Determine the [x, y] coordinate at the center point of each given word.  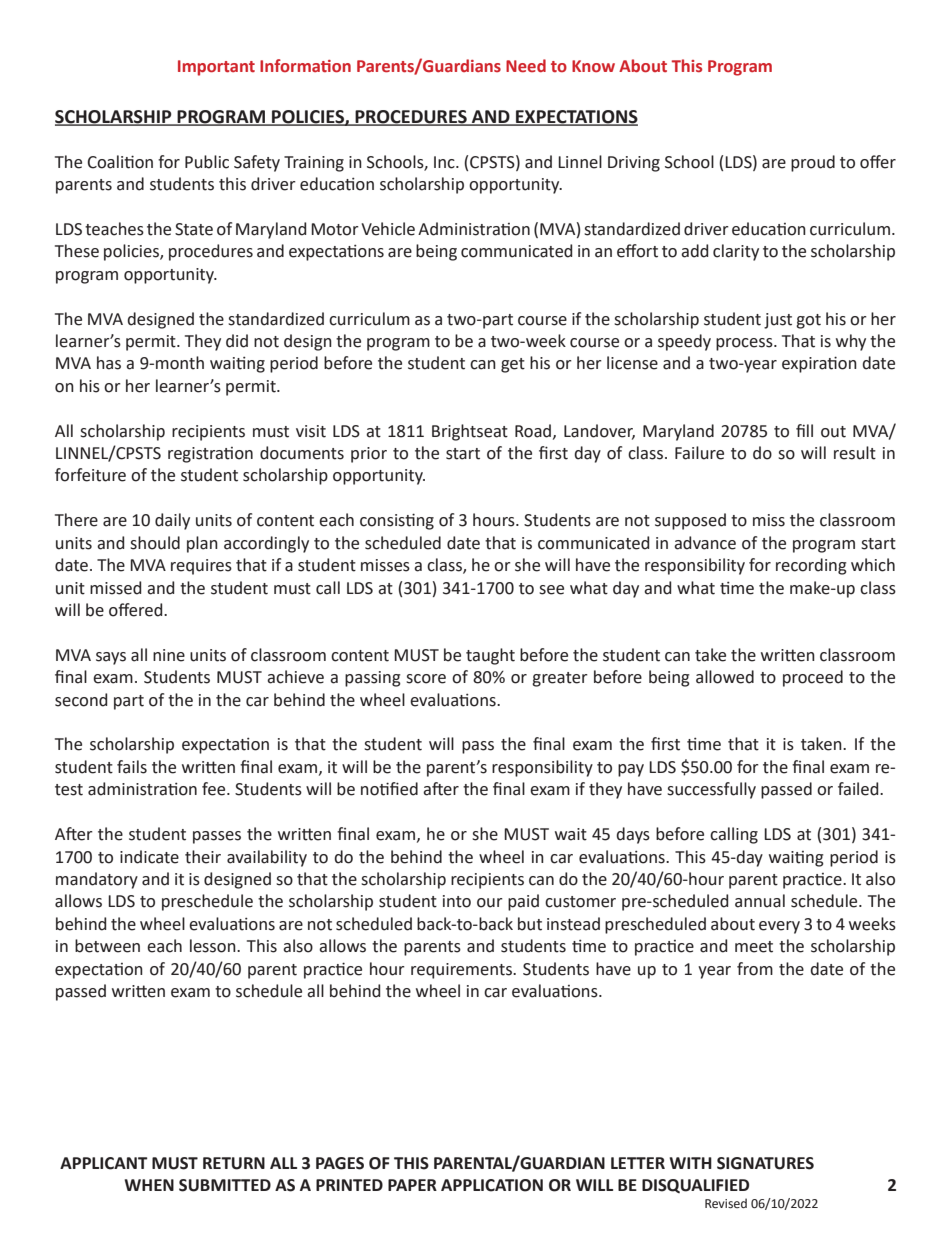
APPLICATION [492, 1185]
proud [813, 163]
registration [210, 455]
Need [526, 66]
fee [215, 789]
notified [389, 789]
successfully [711, 790]
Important [216, 68]
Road [534, 431]
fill [804, 430]
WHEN [149, 1185]
